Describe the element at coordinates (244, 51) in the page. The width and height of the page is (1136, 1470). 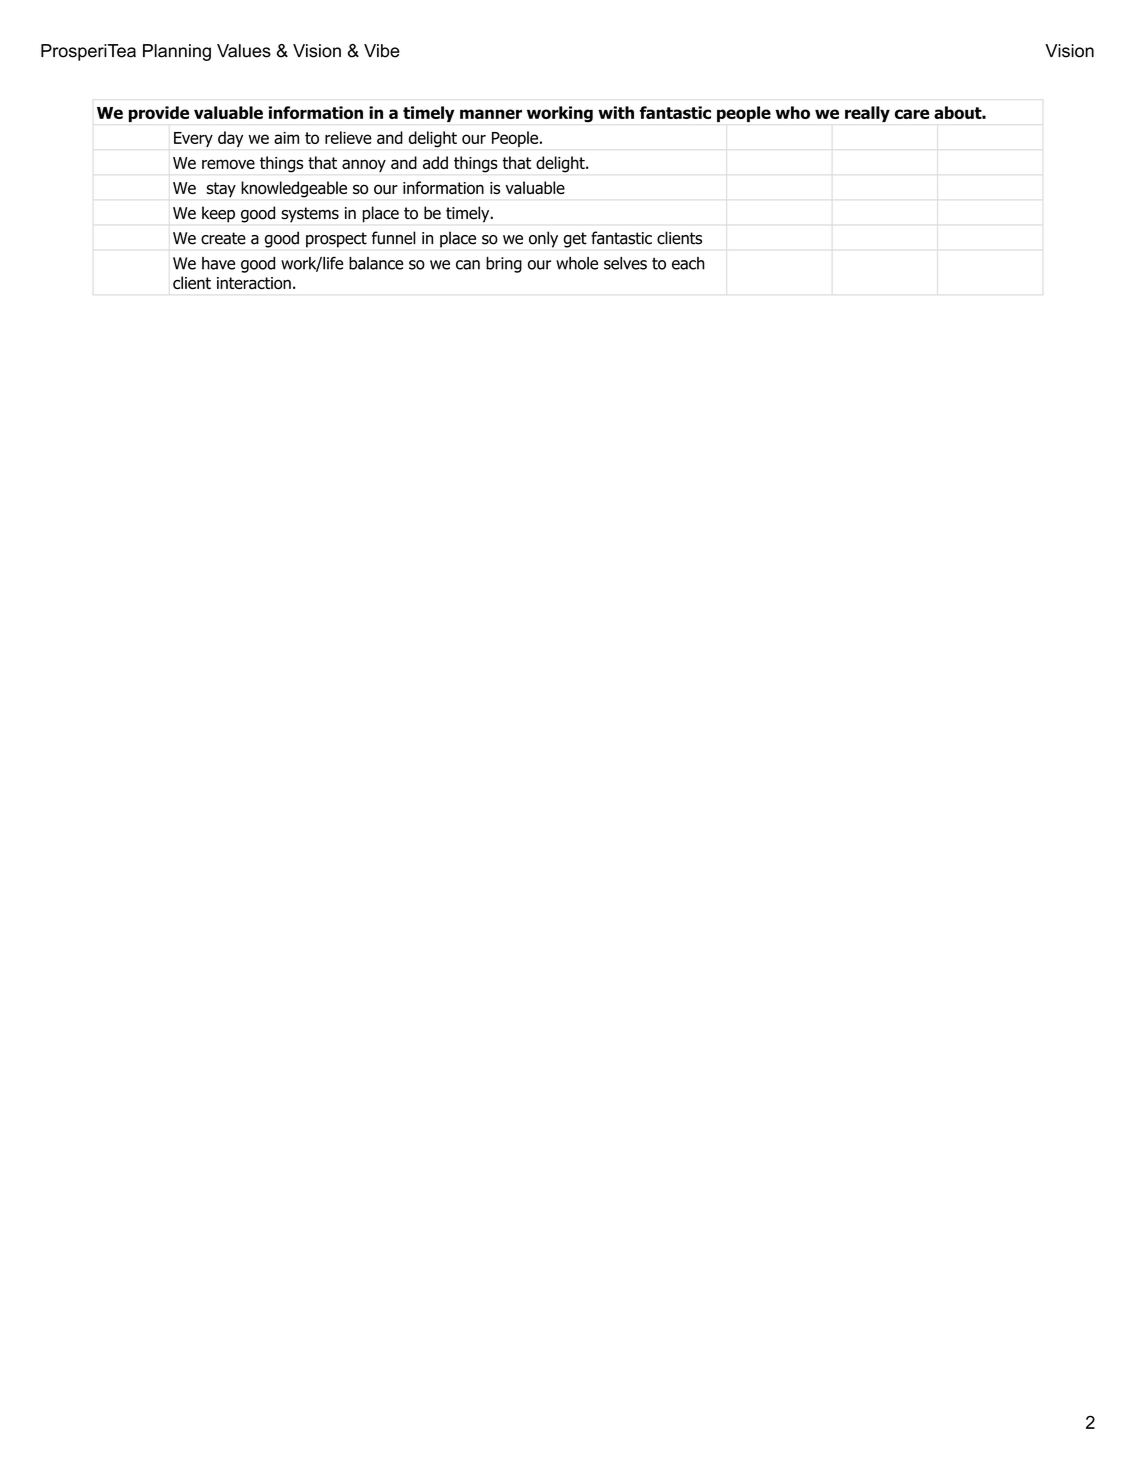
I see `Values` at that location.
